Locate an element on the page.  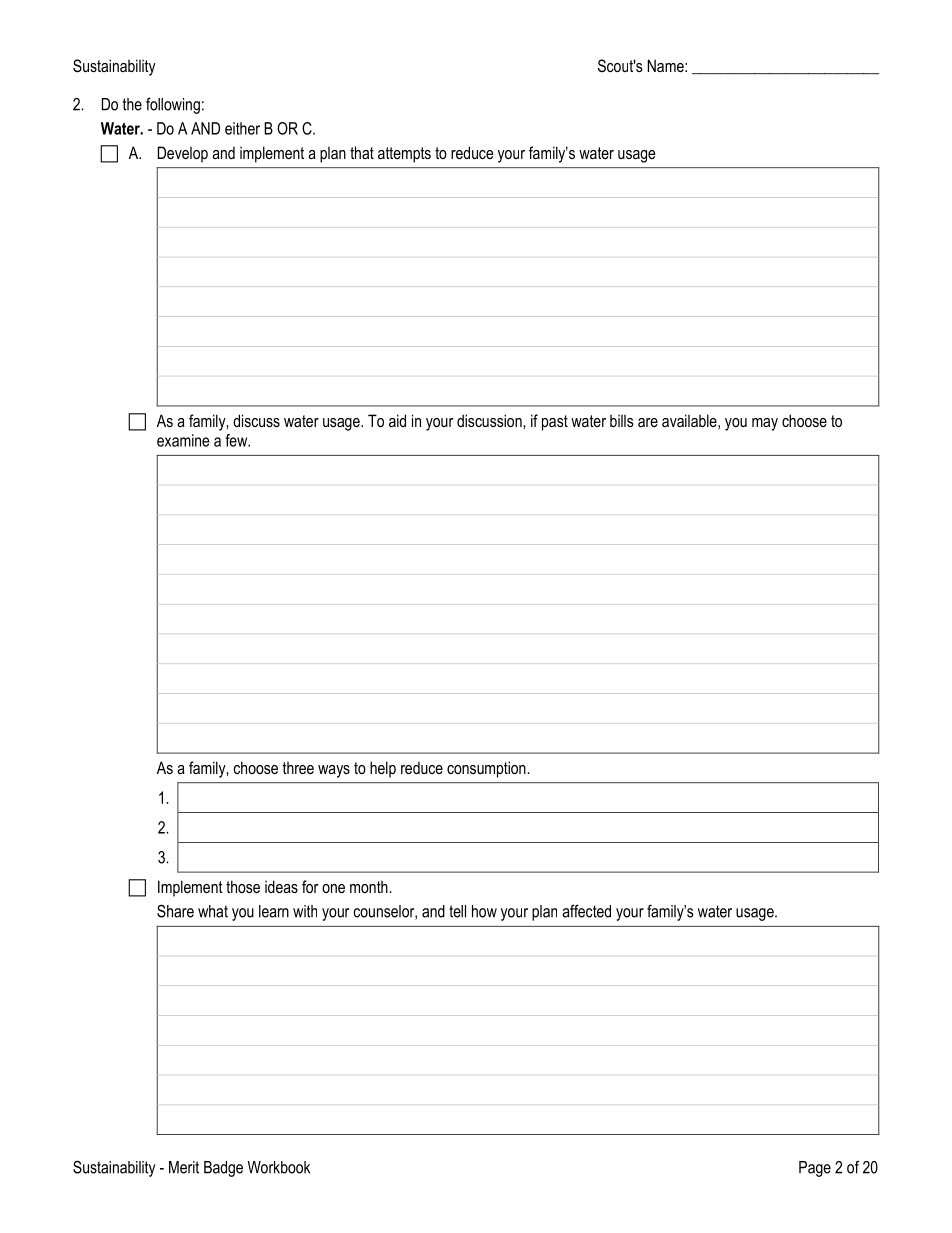
Workbook is located at coordinates (278, 1167).
